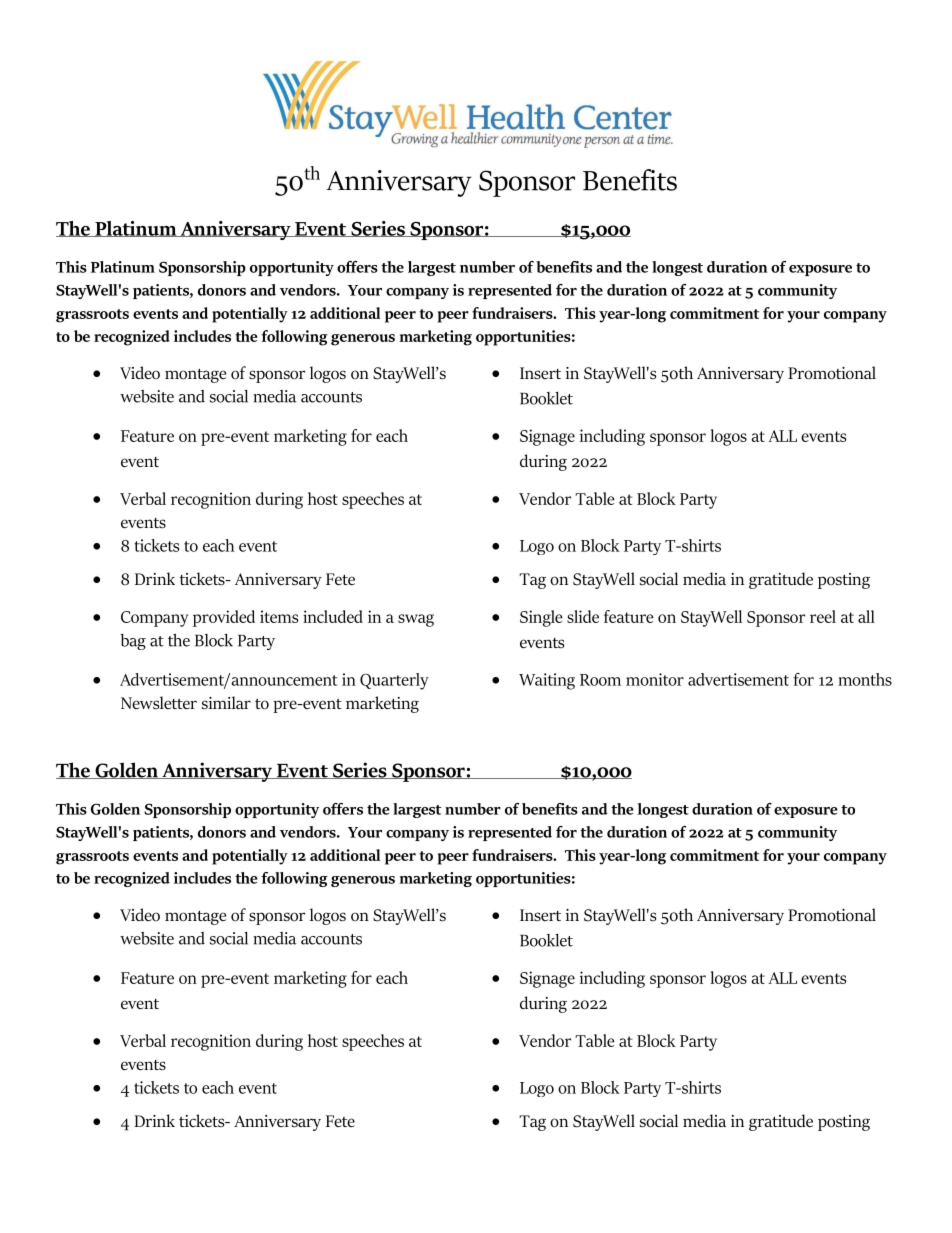 The image size is (952, 1233). What do you see at coordinates (224, 618) in the document?
I see `provided` at bounding box center [224, 618].
